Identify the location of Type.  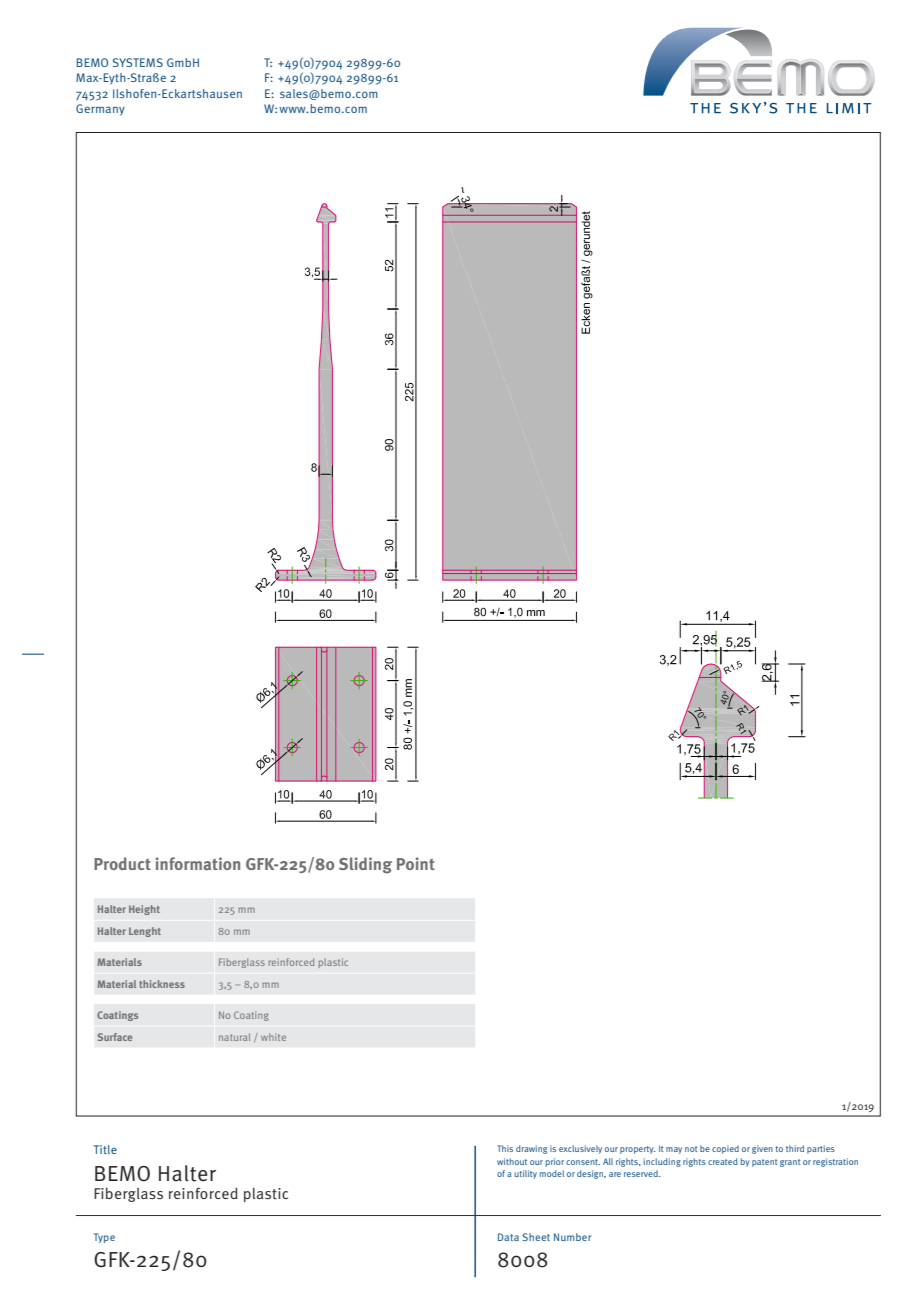
(104, 1238).
